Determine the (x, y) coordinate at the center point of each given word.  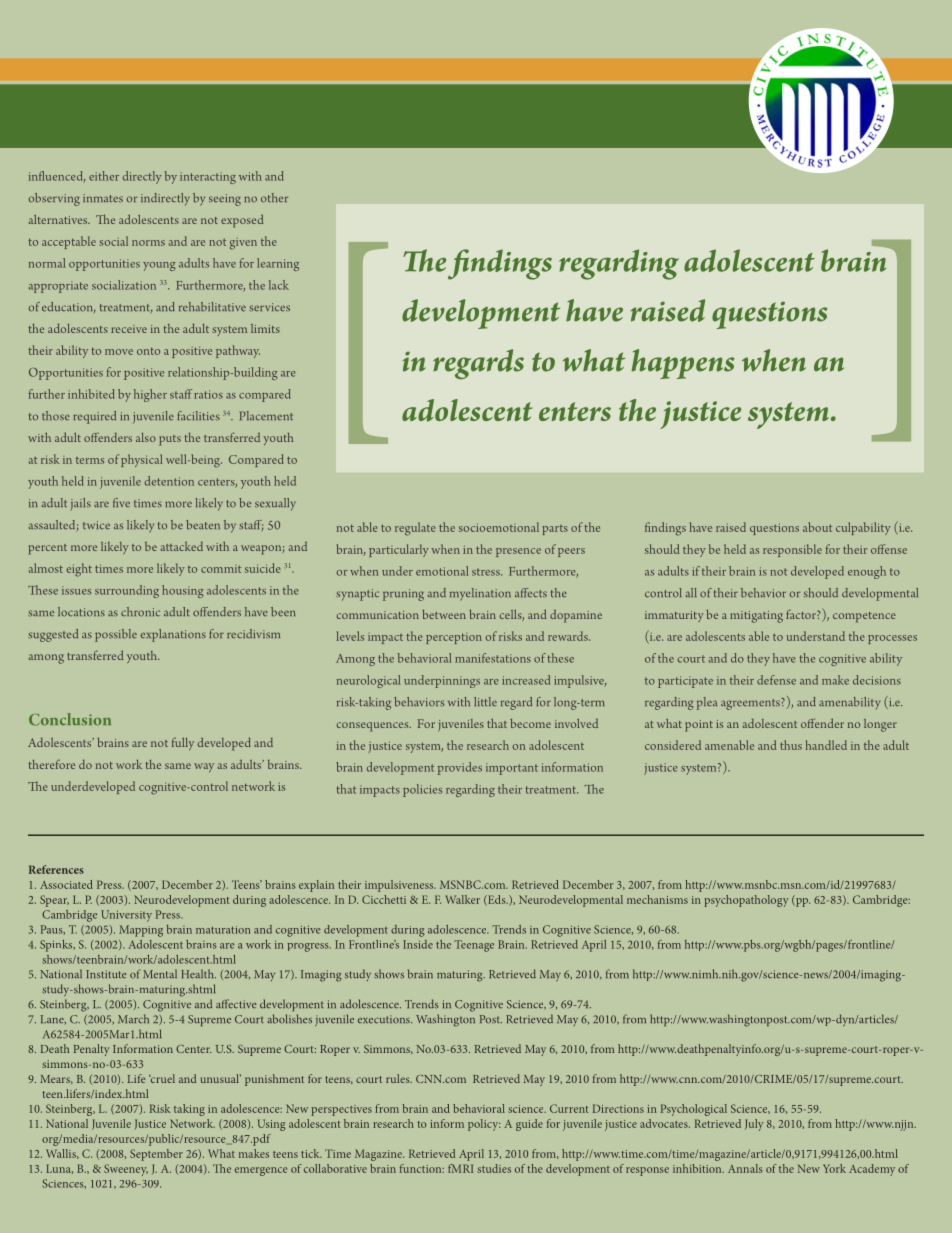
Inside (418, 944)
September (156, 1155)
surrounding (127, 591)
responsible (792, 550)
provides (460, 768)
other (274, 197)
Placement (266, 416)
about (817, 527)
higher (150, 395)
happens (683, 364)
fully (183, 743)
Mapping (141, 931)
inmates (103, 198)
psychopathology (746, 901)
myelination (480, 594)
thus (791, 745)
